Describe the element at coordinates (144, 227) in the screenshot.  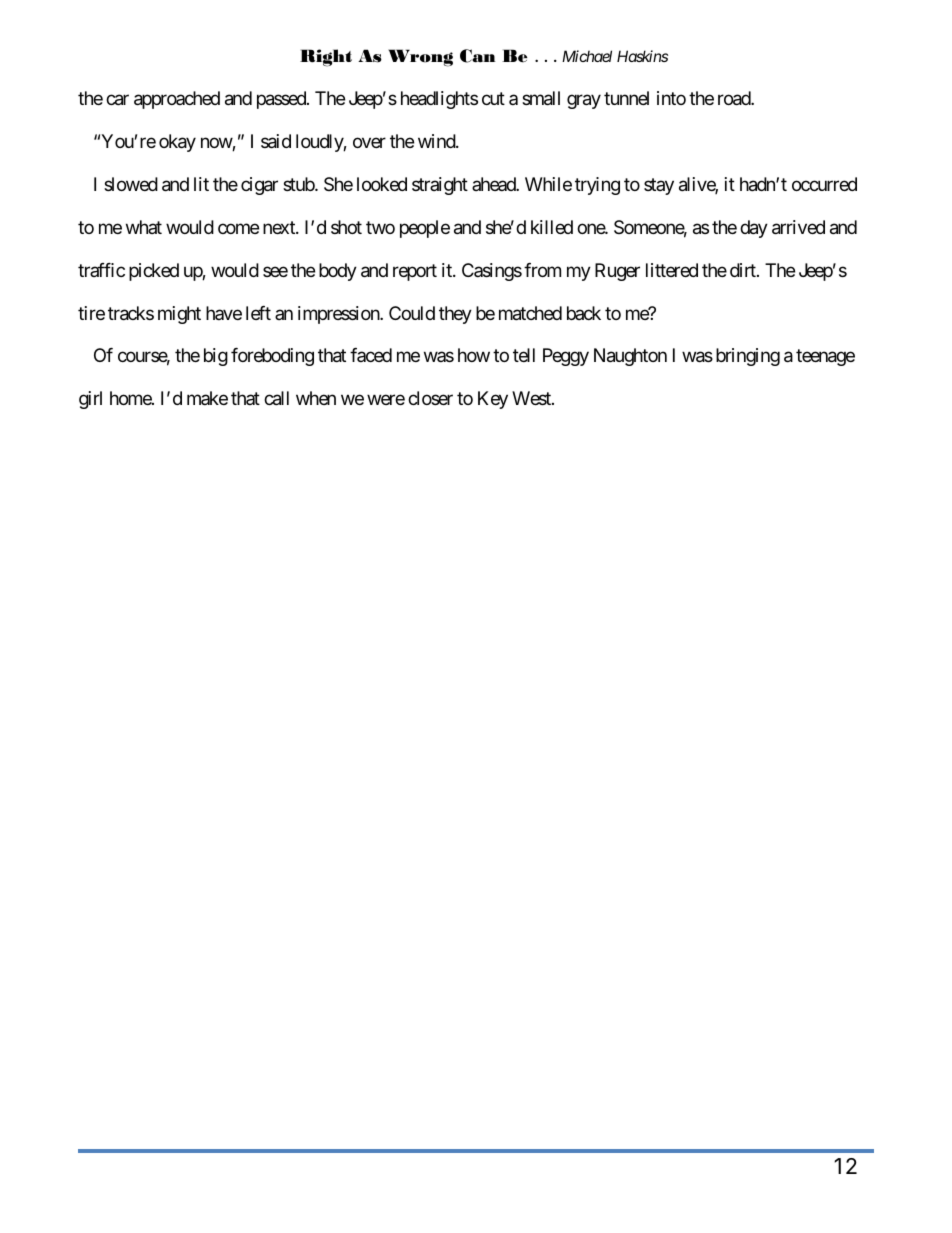
I see `what` at that location.
